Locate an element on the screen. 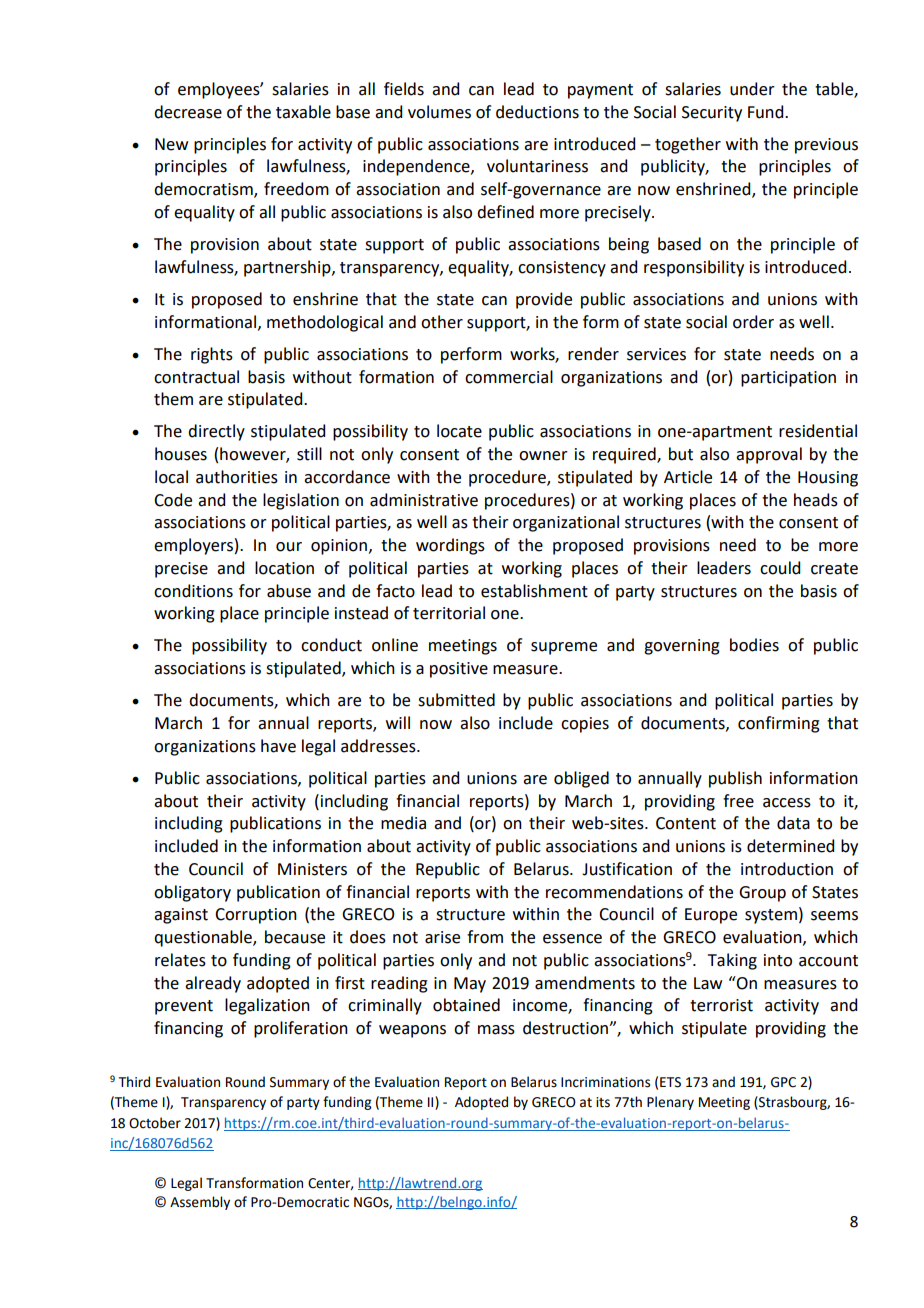  participation is located at coordinates (788, 379).
